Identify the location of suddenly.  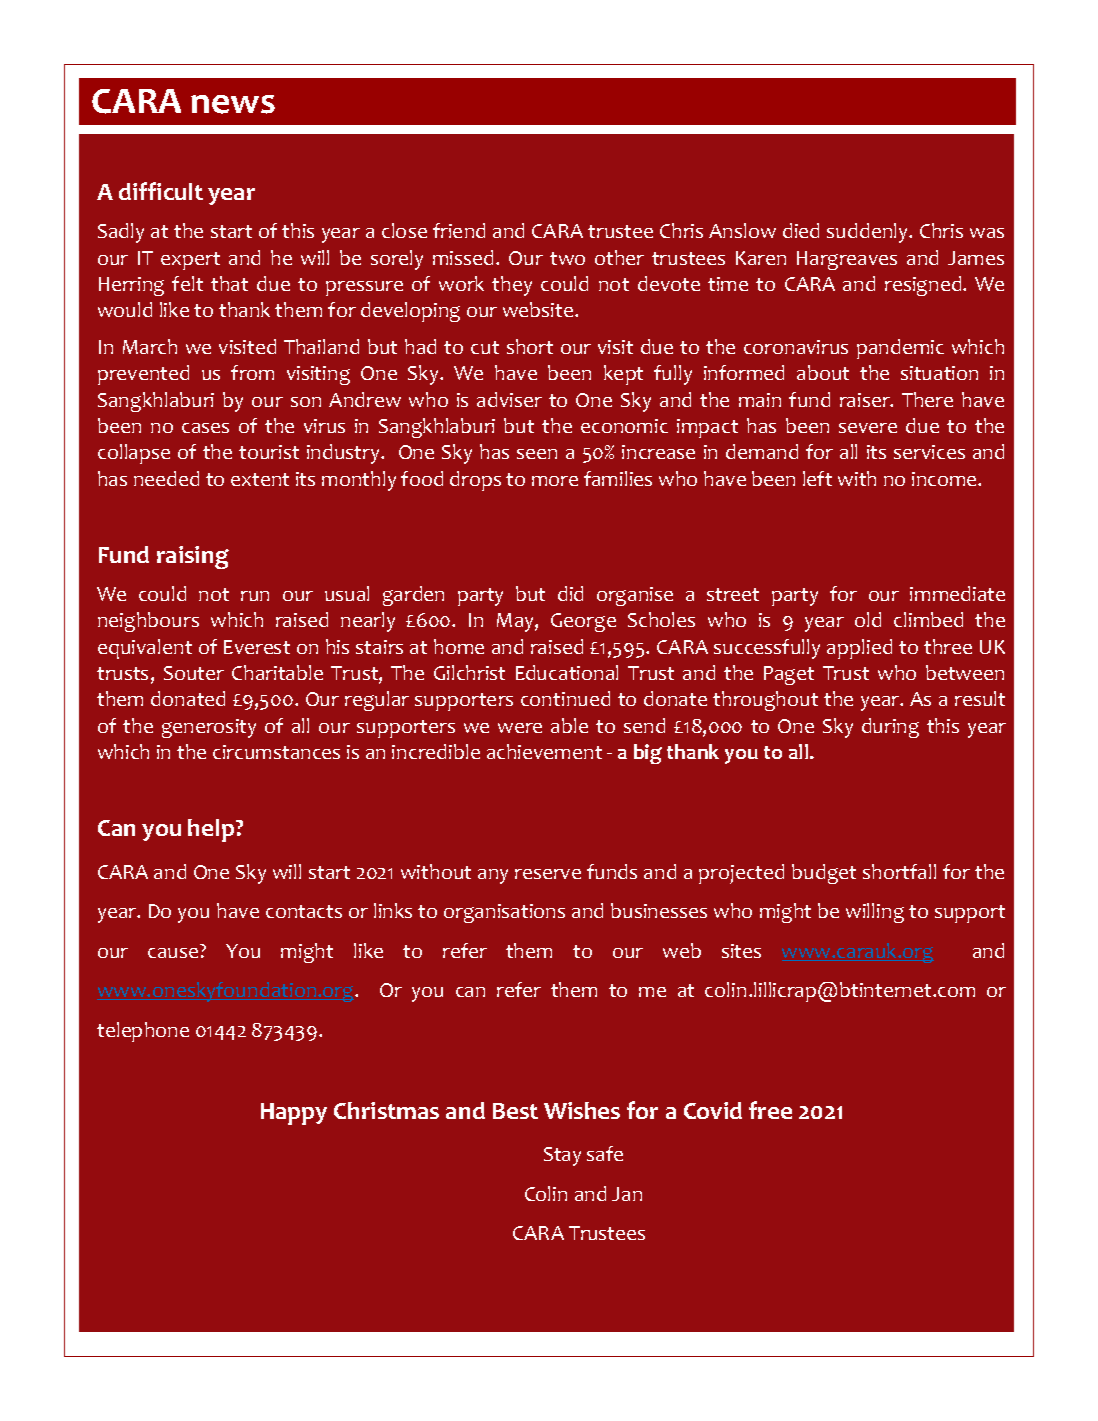
(869, 233).
